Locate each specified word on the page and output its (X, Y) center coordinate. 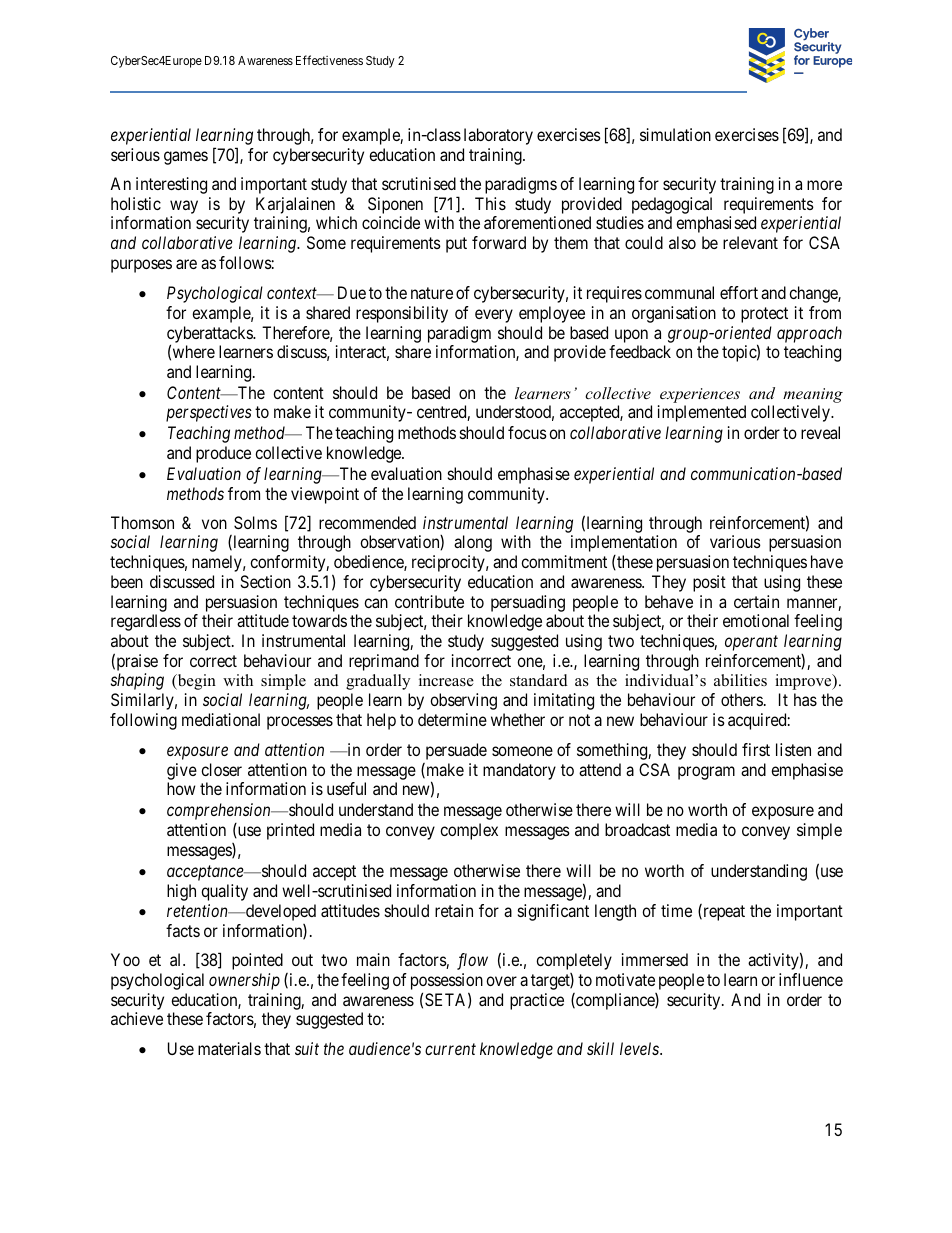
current (450, 1049)
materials (229, 1048)
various (735, 541)
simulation (675, 134)
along (473, 543)
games (186, 158)
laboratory (498, 136)
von (214, 524)
